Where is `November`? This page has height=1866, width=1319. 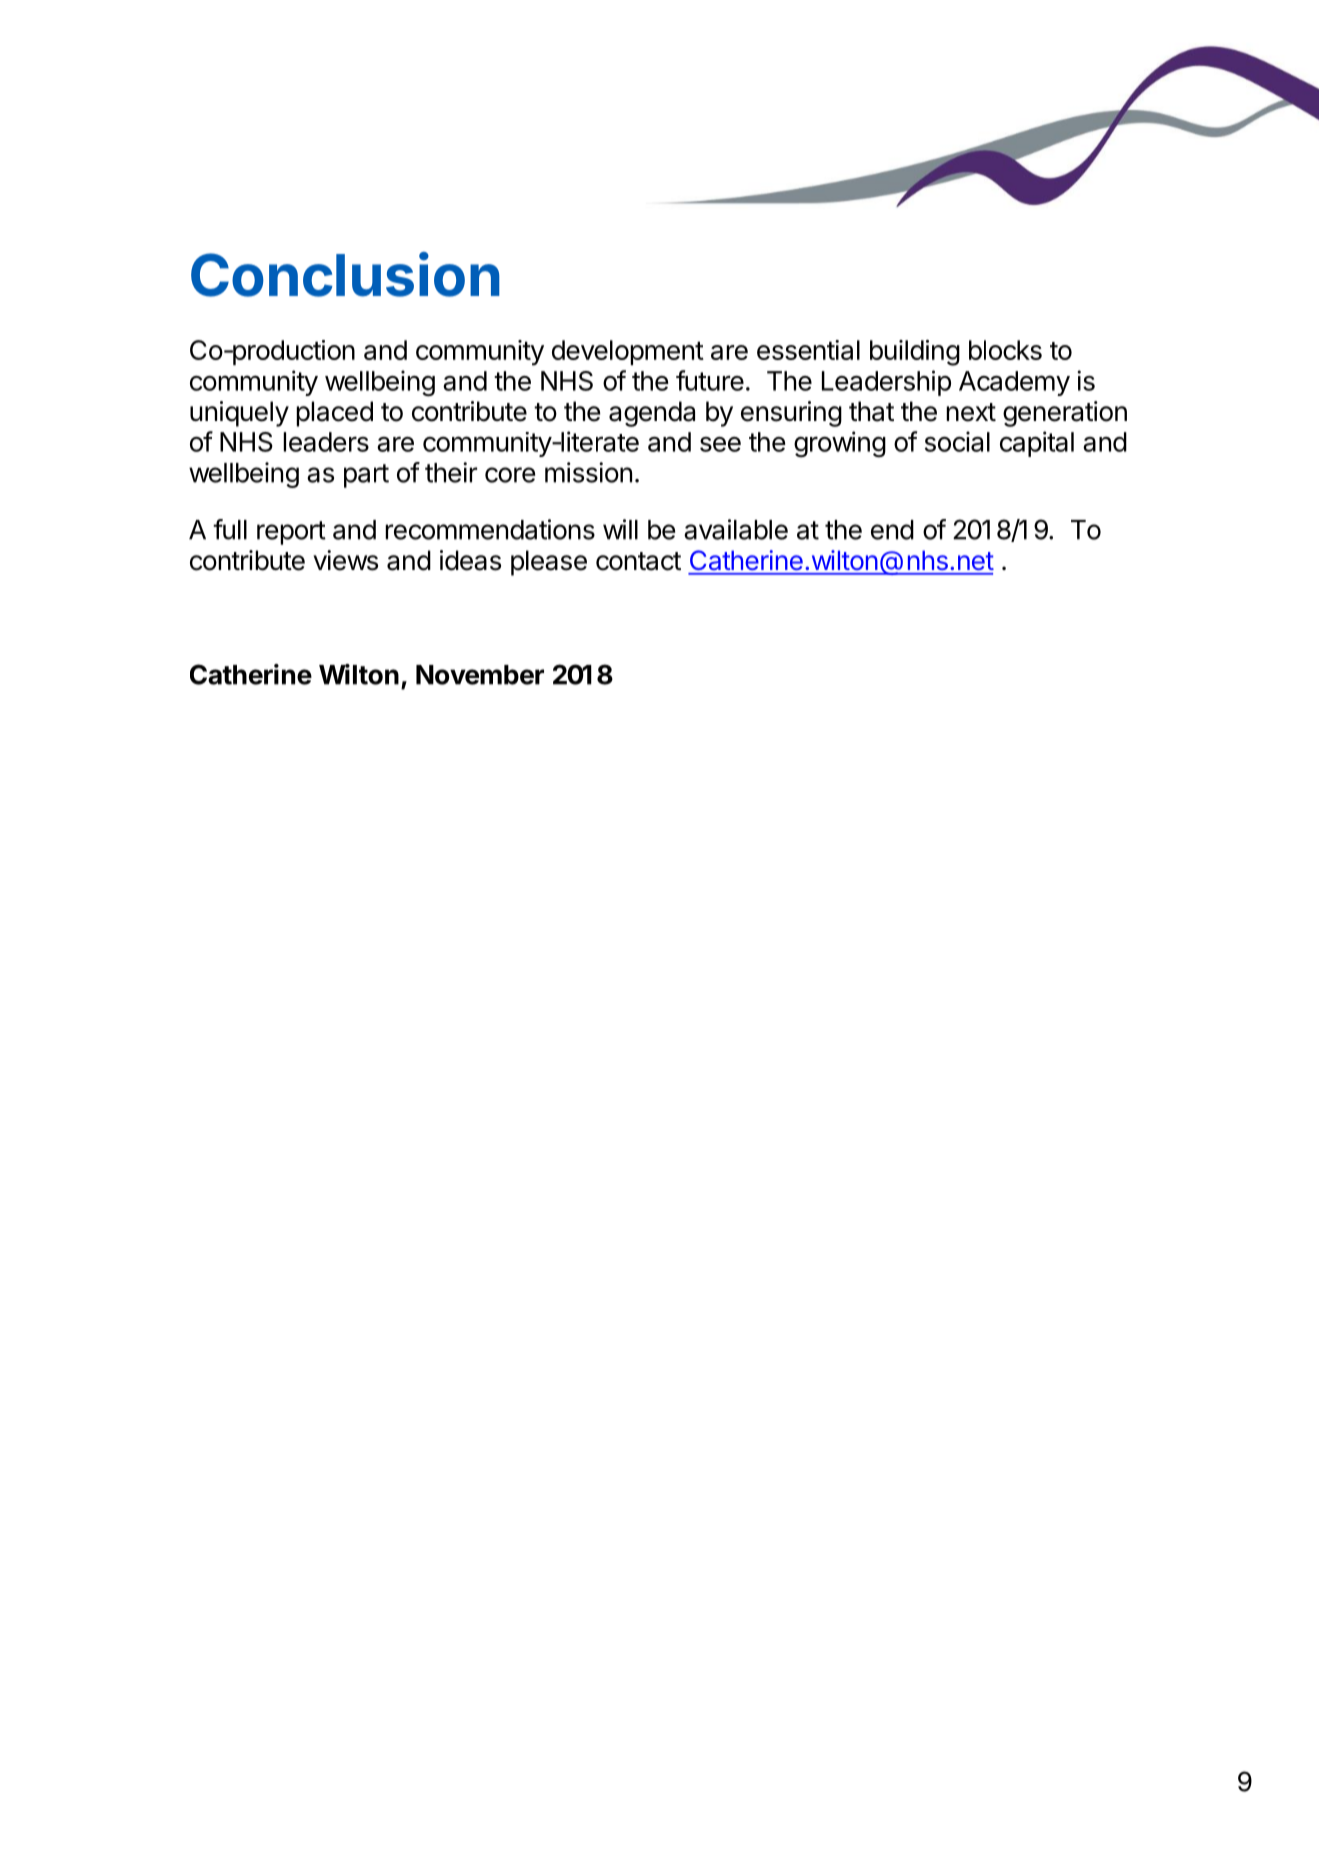 November is located at coordinates (480, 675).
